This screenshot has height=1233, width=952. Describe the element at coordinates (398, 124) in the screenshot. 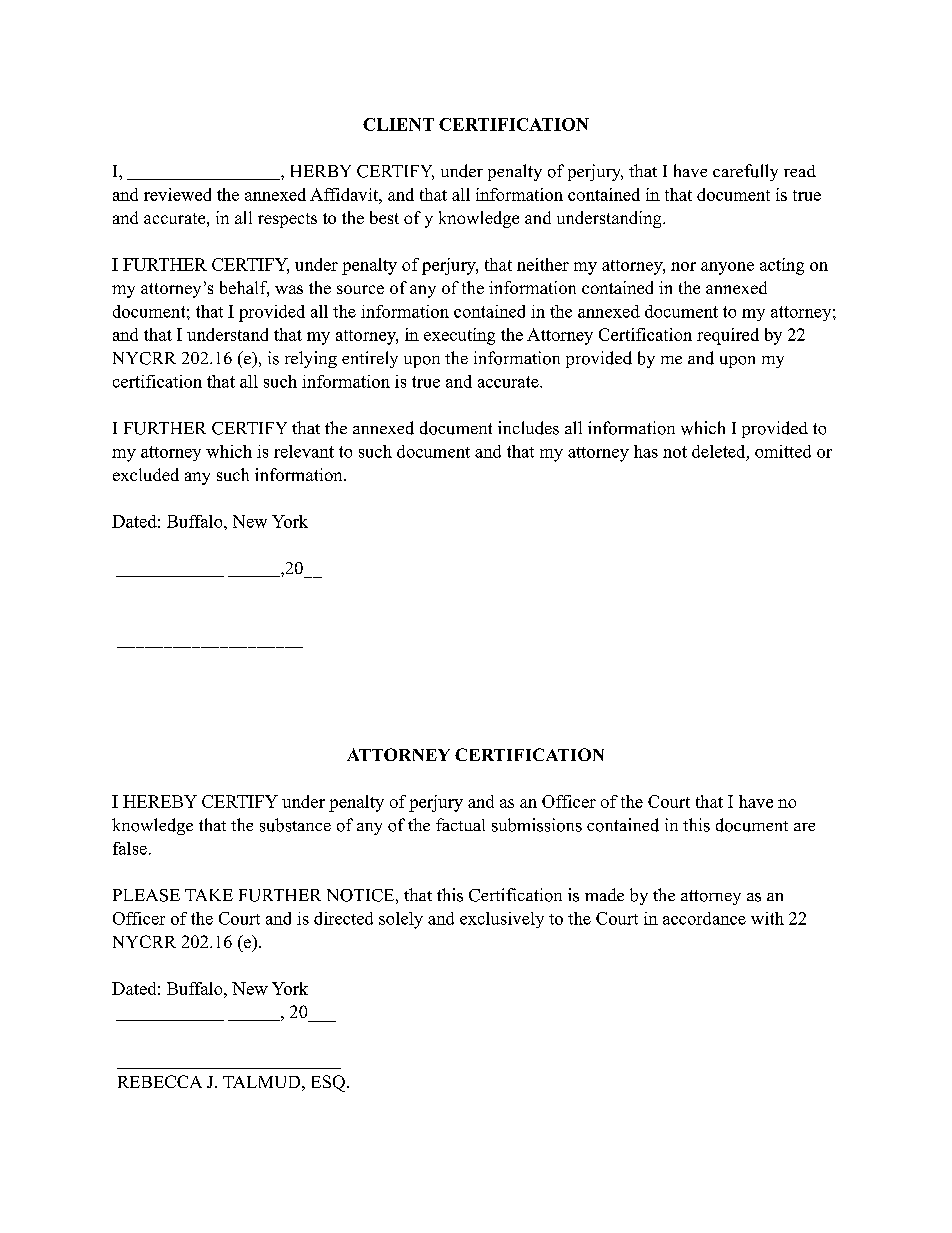

I see `CLIENT` at that location.
